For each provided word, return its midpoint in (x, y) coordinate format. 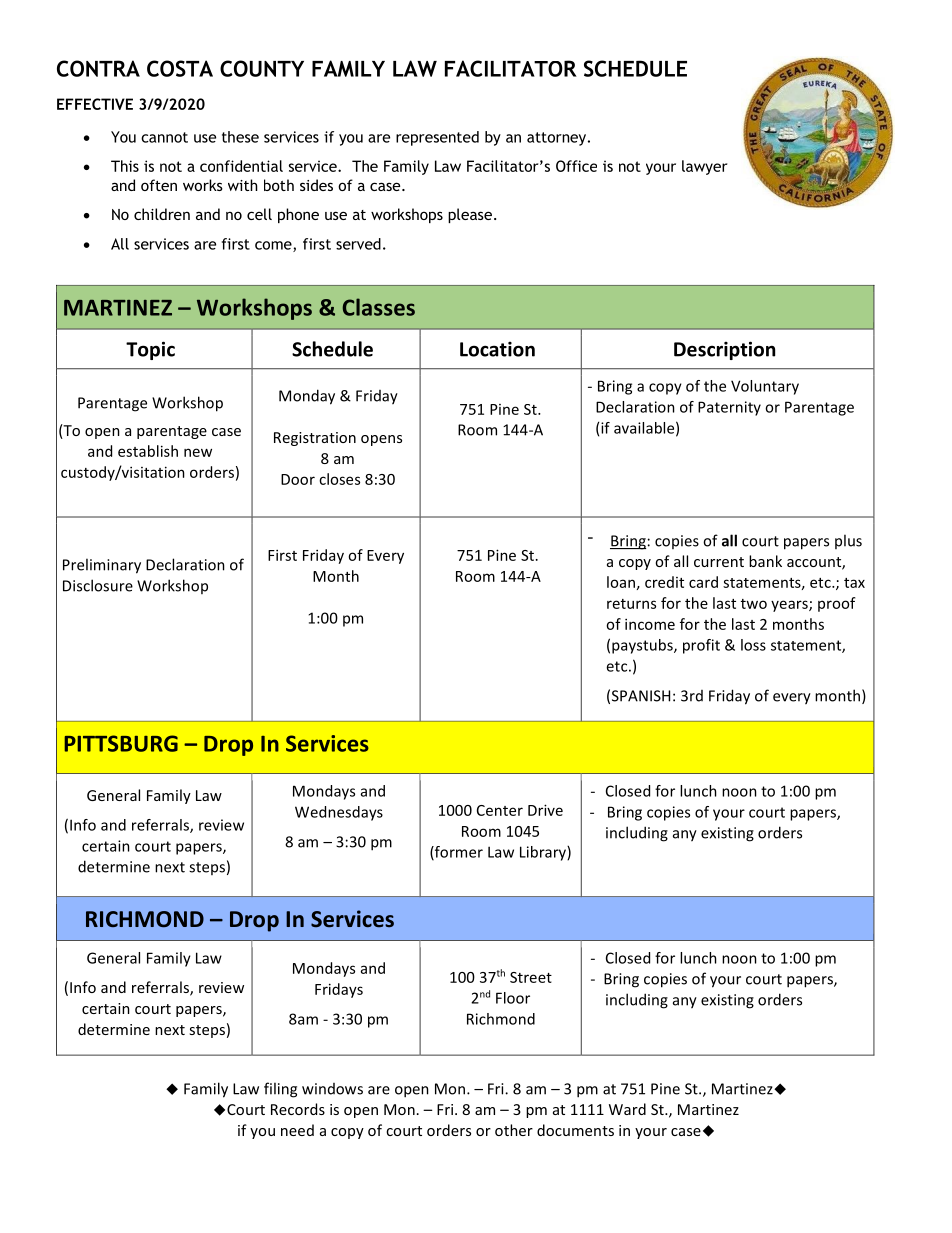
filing (280, 1090)
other (514, 1130)
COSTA (180, 68)
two (754, 604)
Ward (627, 1109)
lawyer (704, 167)
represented (437, 138)
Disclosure (98, 585)
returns (631, 604)
